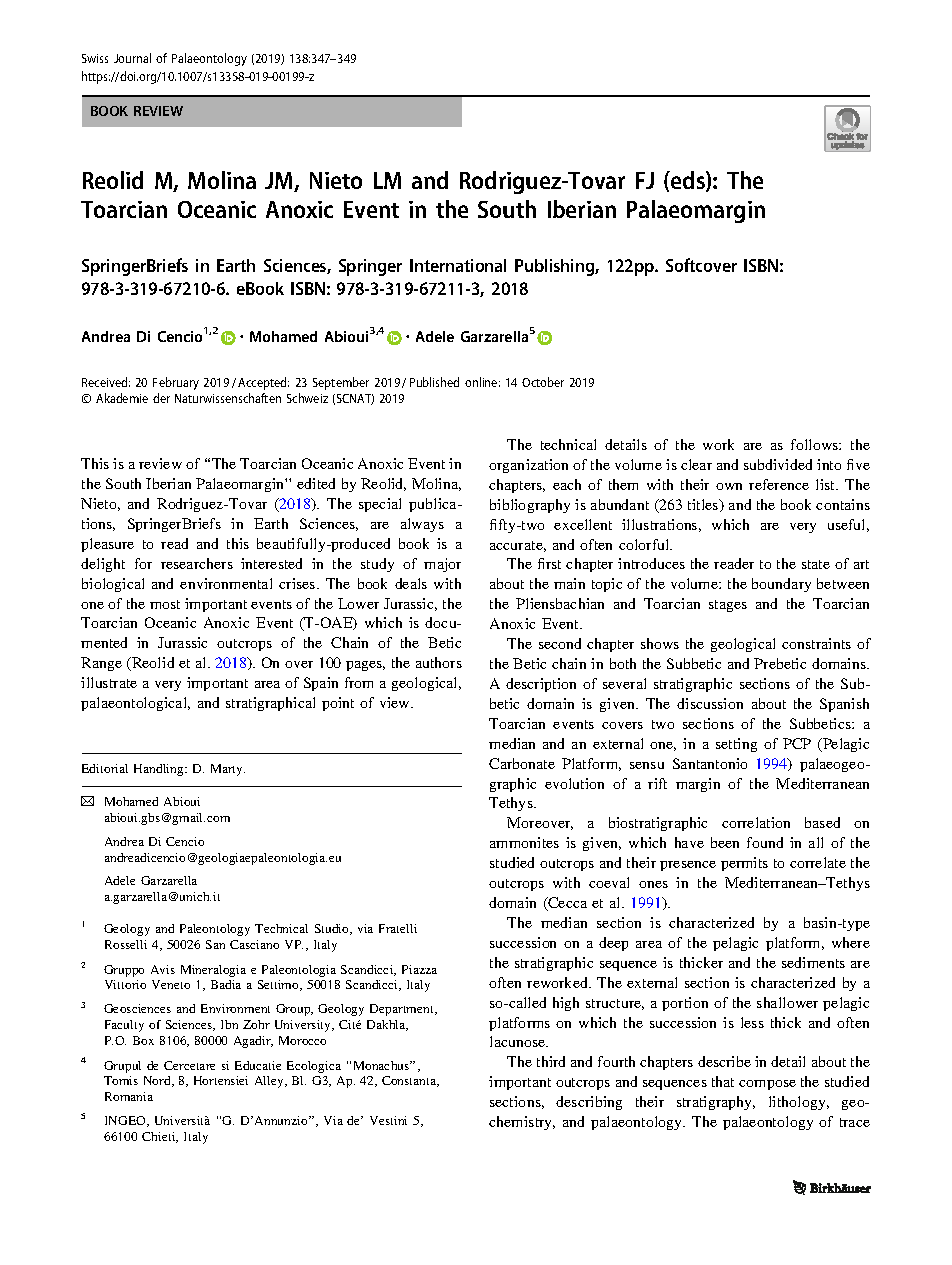 Image resolution: width=952 pixels, height=1265 pixels. Describe the element at coordinates (165, 604) in the screenshot. I see `most` at that location.
